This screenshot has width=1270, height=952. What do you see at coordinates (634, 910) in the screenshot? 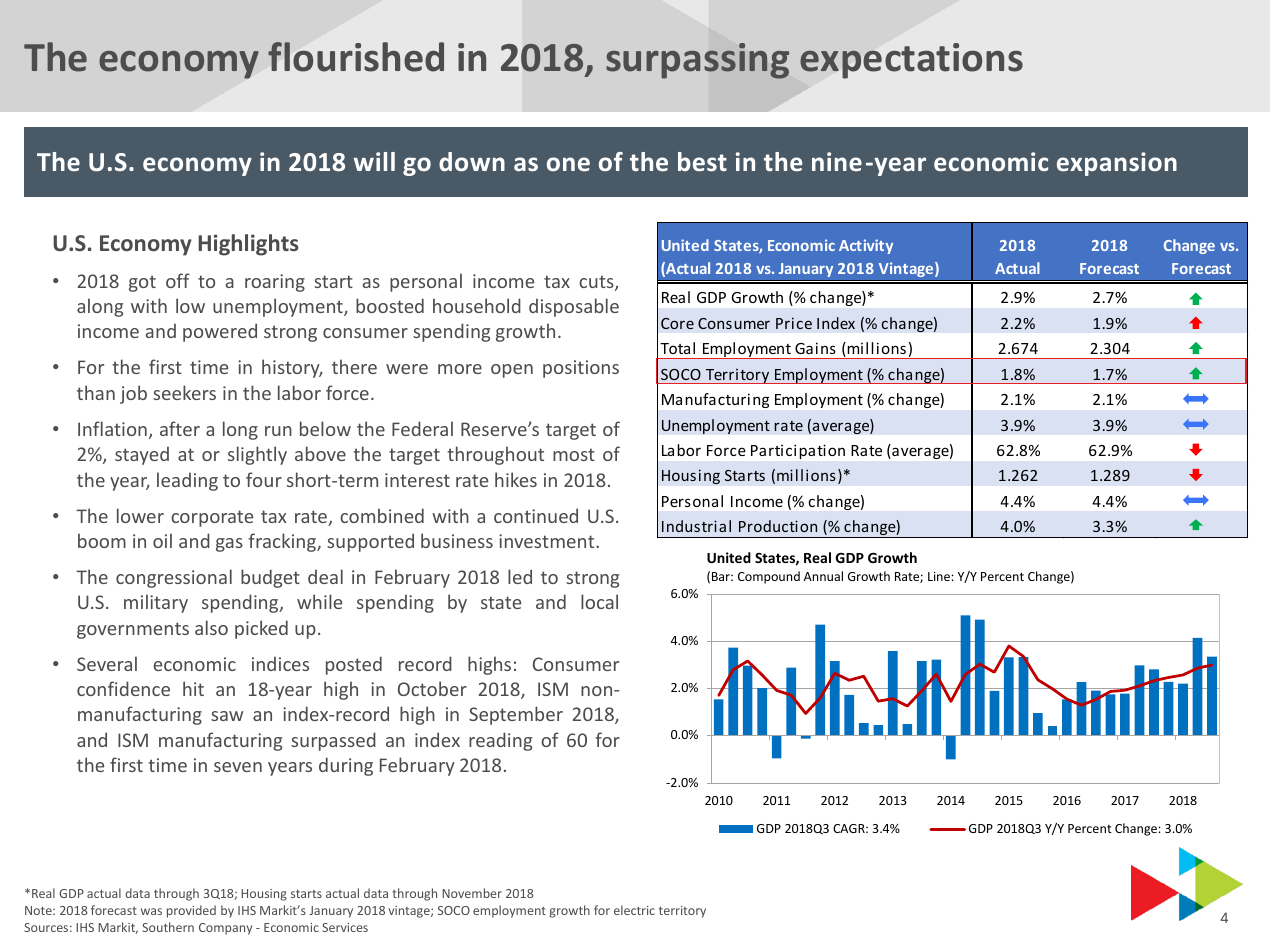
I see `electric` at bounding box center [634, 910].
